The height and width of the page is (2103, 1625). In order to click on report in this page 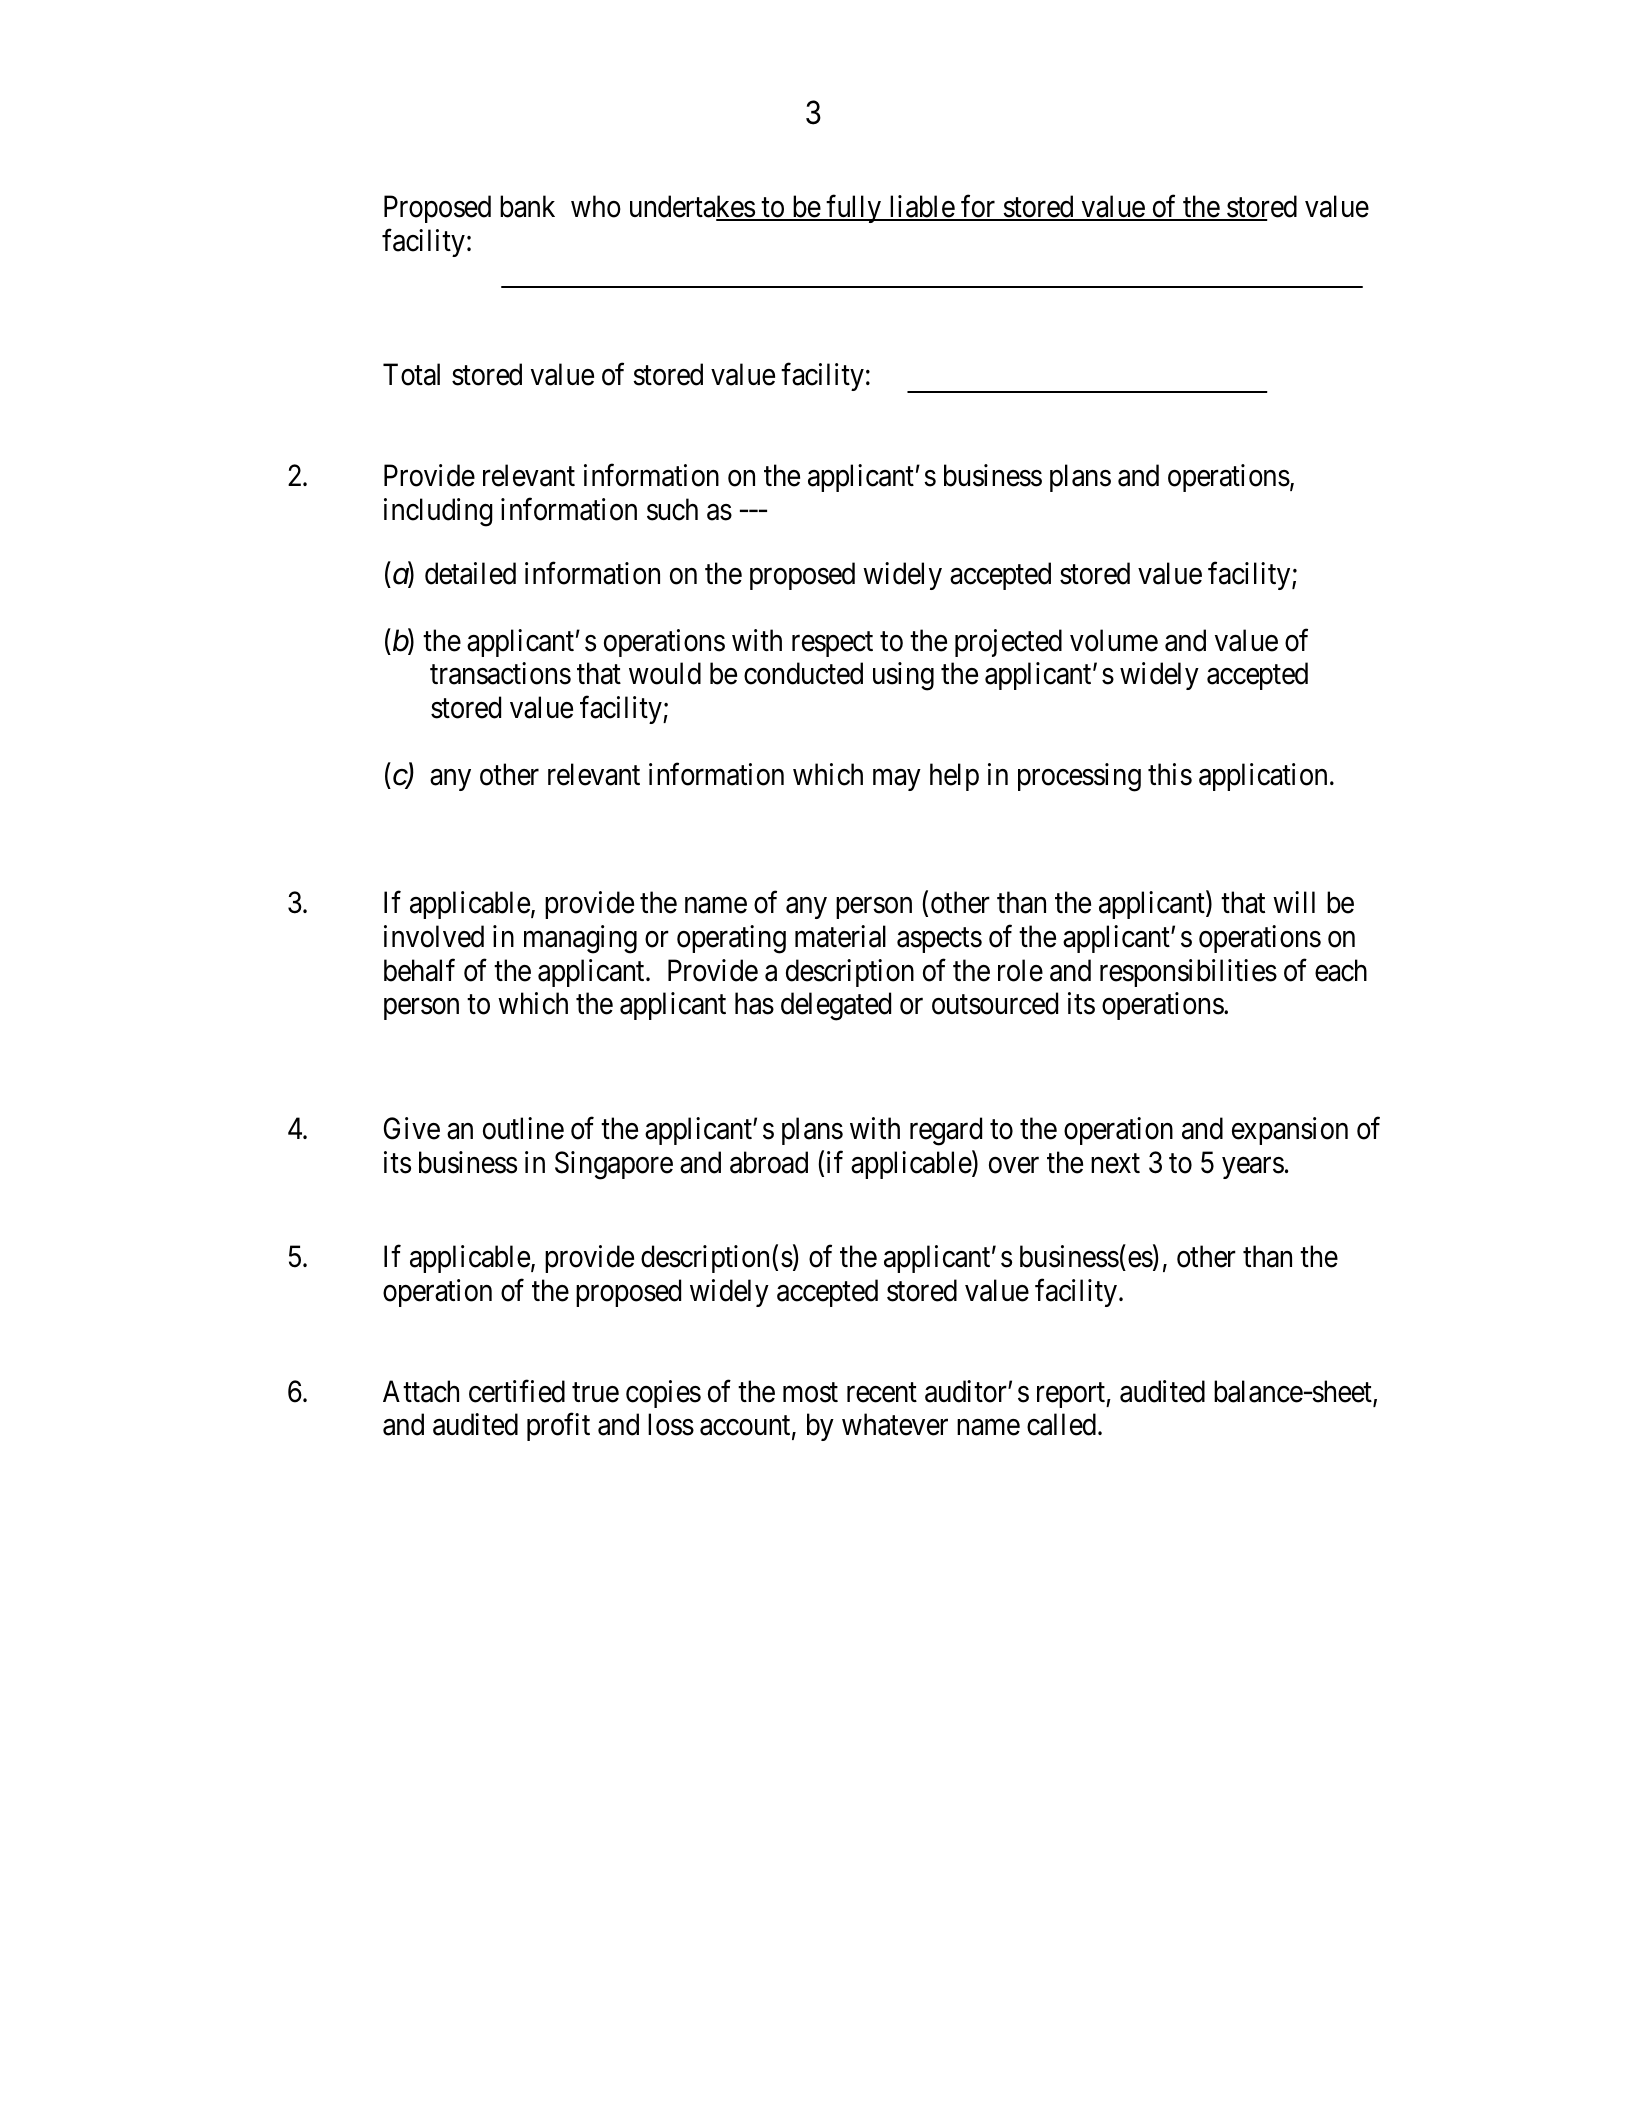, I will do `click(1072, 1395)`.
